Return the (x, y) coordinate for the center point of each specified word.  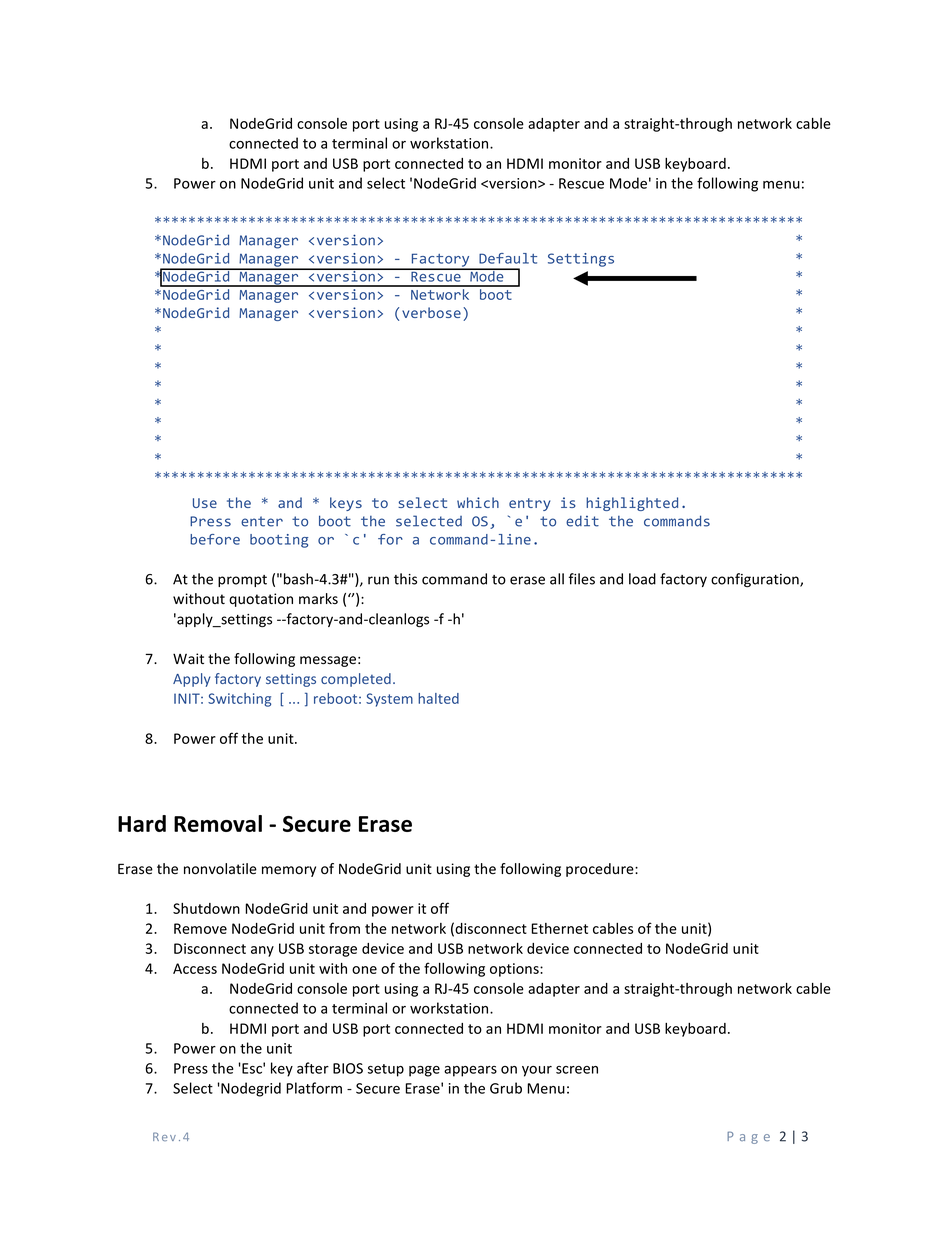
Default (508, 258)
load (642, 579)
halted (438, 698)
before (215, 539)
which (478, 502)
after (313, 1068)
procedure (601, 870)
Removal (218, 823)
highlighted (632, 504)
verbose (431, 312)
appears (470, 1071)
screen (577, 1070)
